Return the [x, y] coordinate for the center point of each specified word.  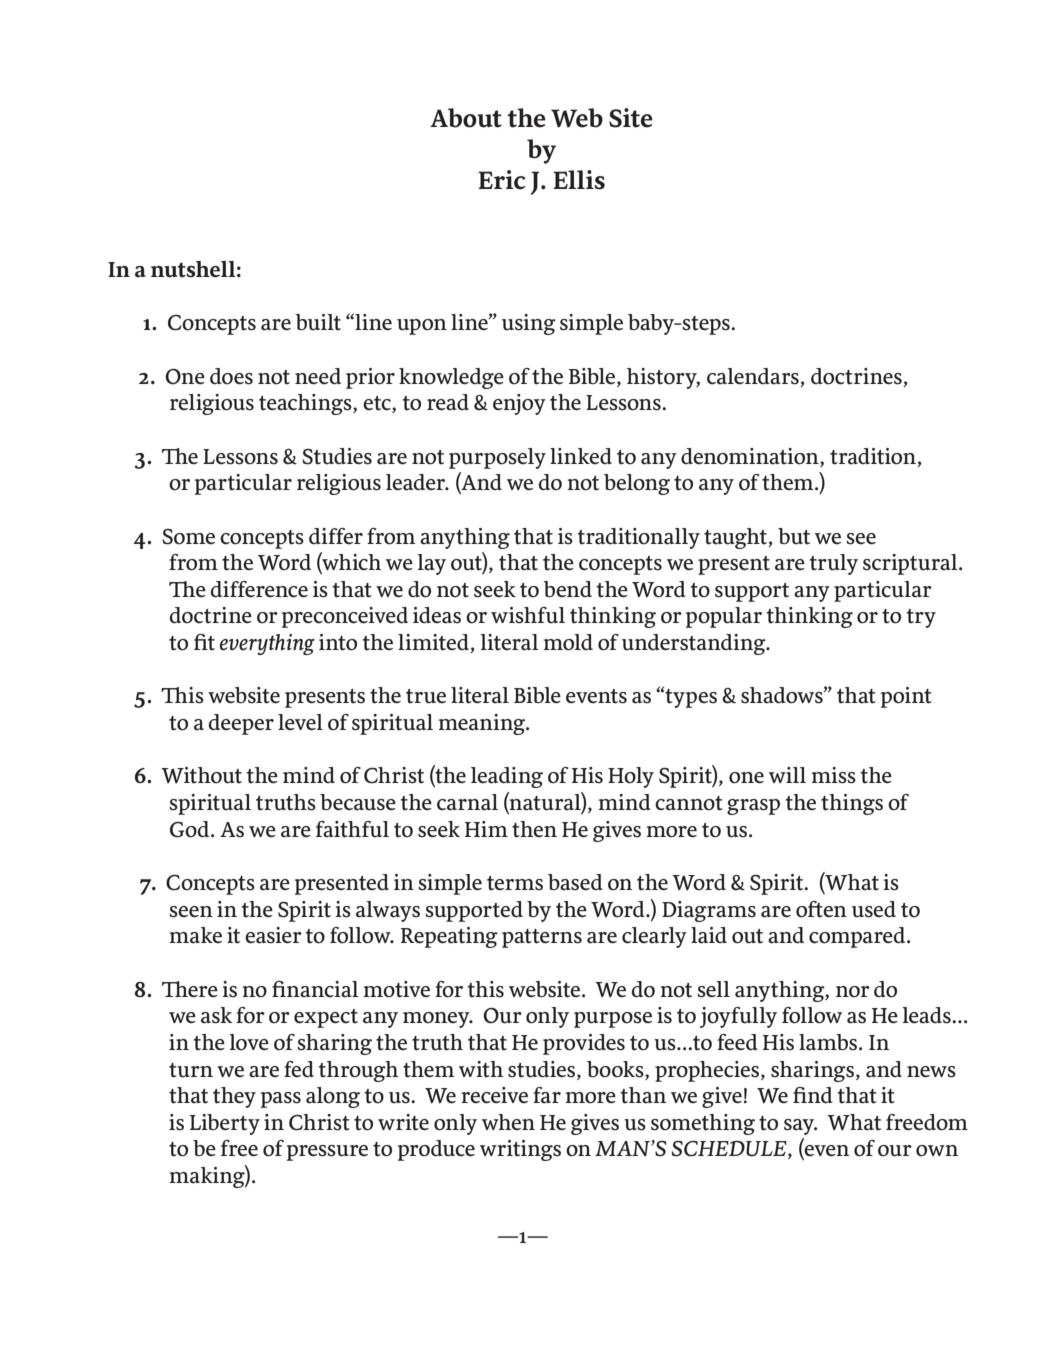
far [547, 1095]
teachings [306, 404]
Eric [501, 180]
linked [581, 456]
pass [281, 1100]
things [852, 804]
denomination [751, 456]
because [358, 802]
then [534, 829]
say [800, 1127]
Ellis [579, 180]
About [466, 118]
